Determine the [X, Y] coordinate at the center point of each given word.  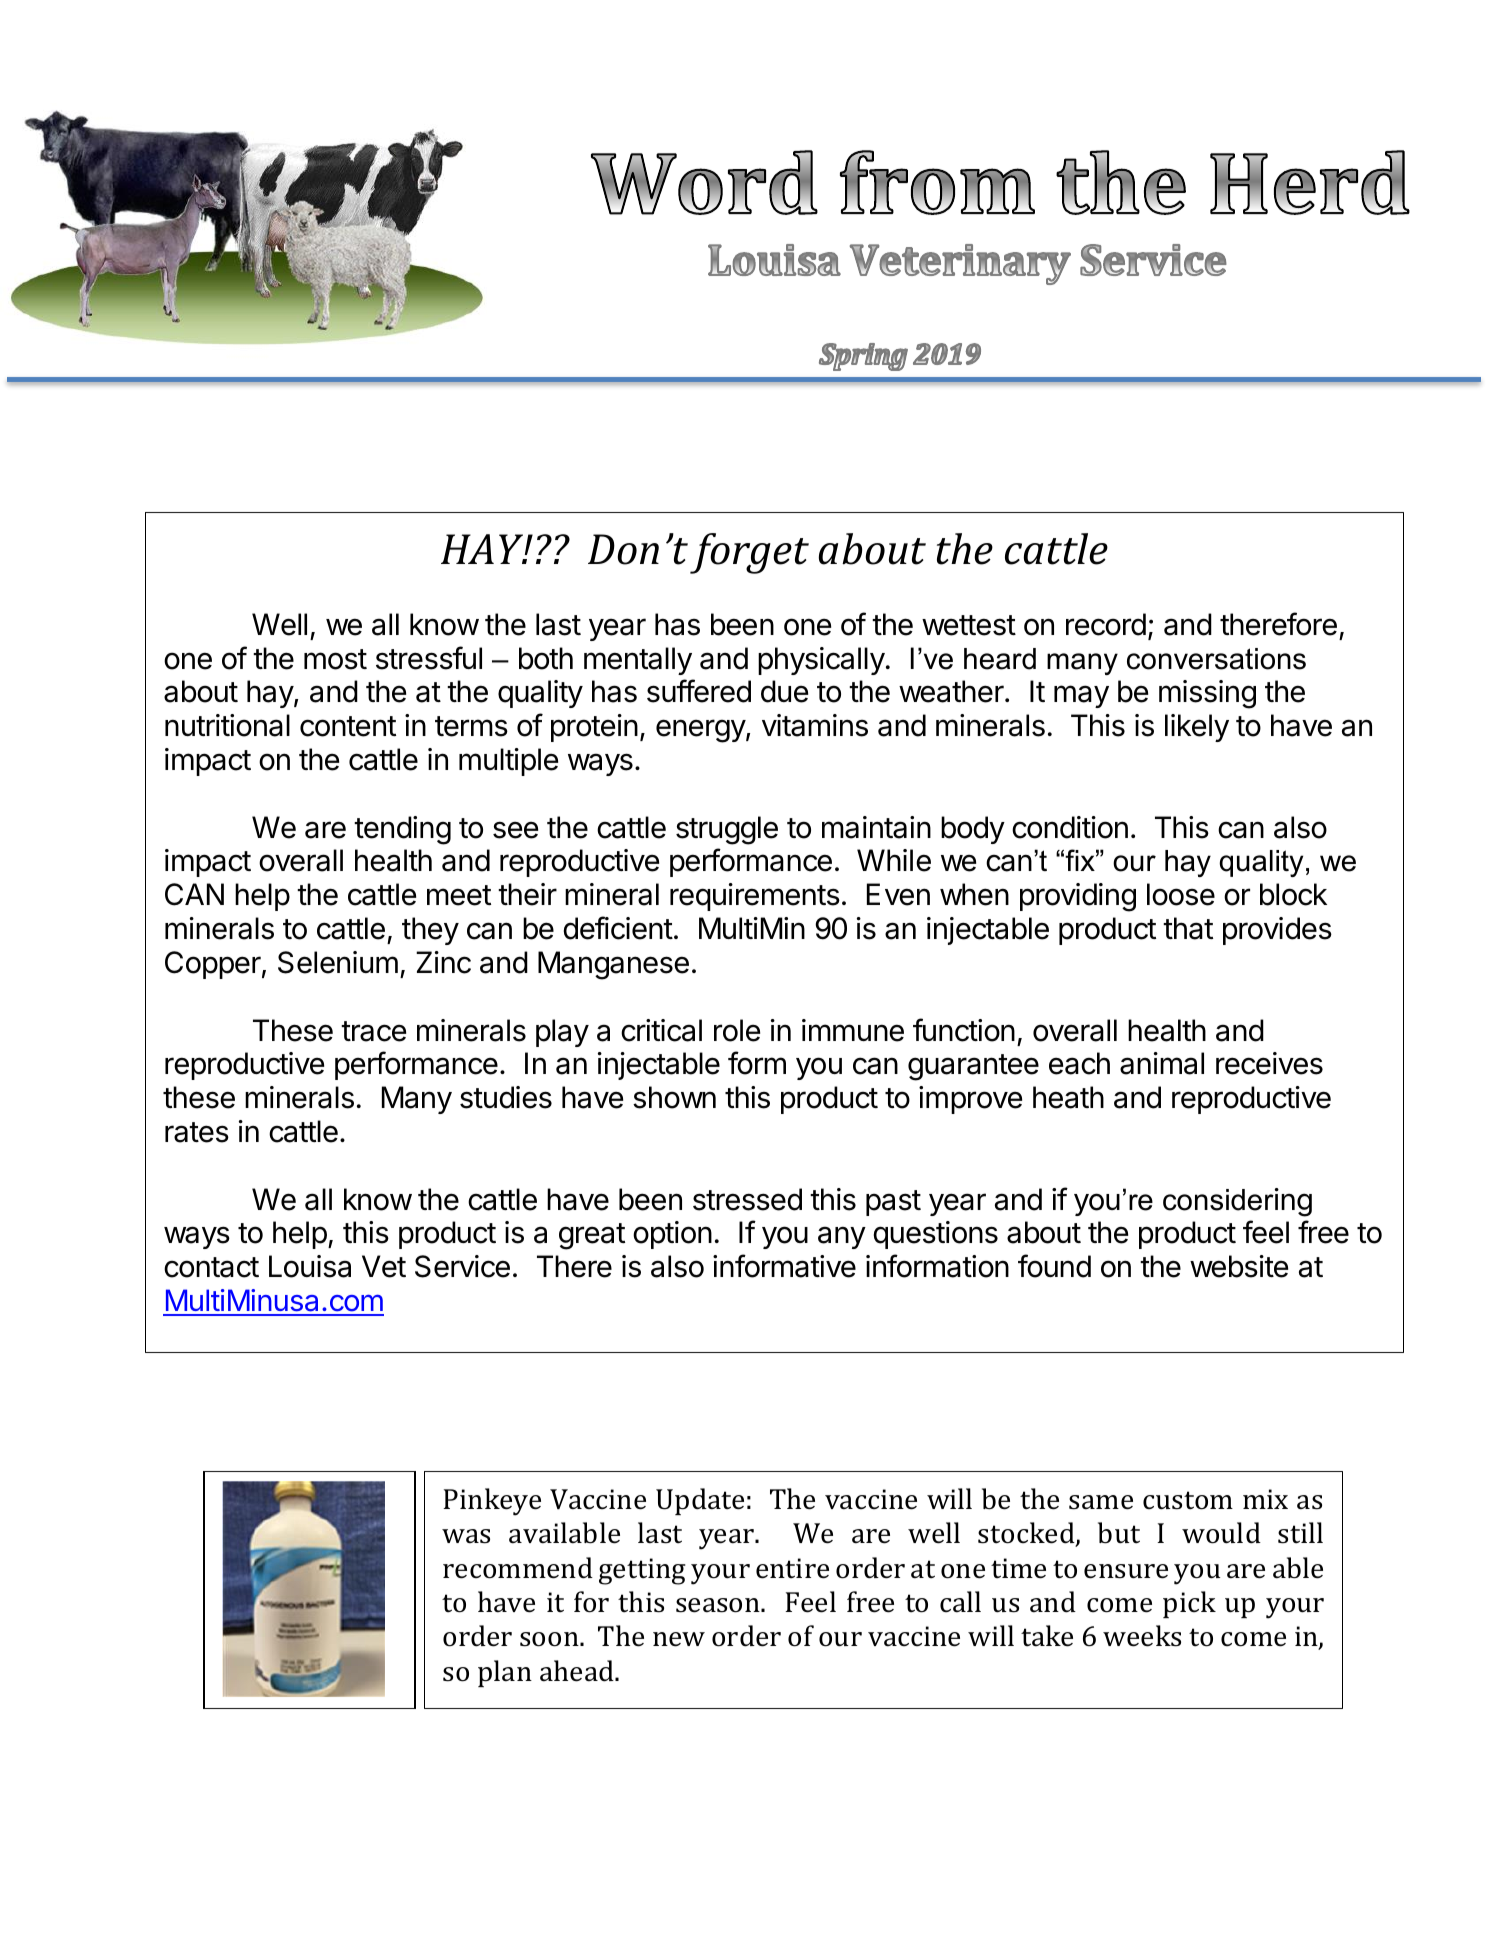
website [1239, 1266]
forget [749, 553]
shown [674, 1097]
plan [505, 1673]
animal [1162, 1063]
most [335, 659]
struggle [727, 830]
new [679, 1639]
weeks [1142, 1636]
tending [402, 830]
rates [197, 1132]
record [1106, 624]
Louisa [310, 1266]
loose [1181, 894]
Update [700, 1501]
